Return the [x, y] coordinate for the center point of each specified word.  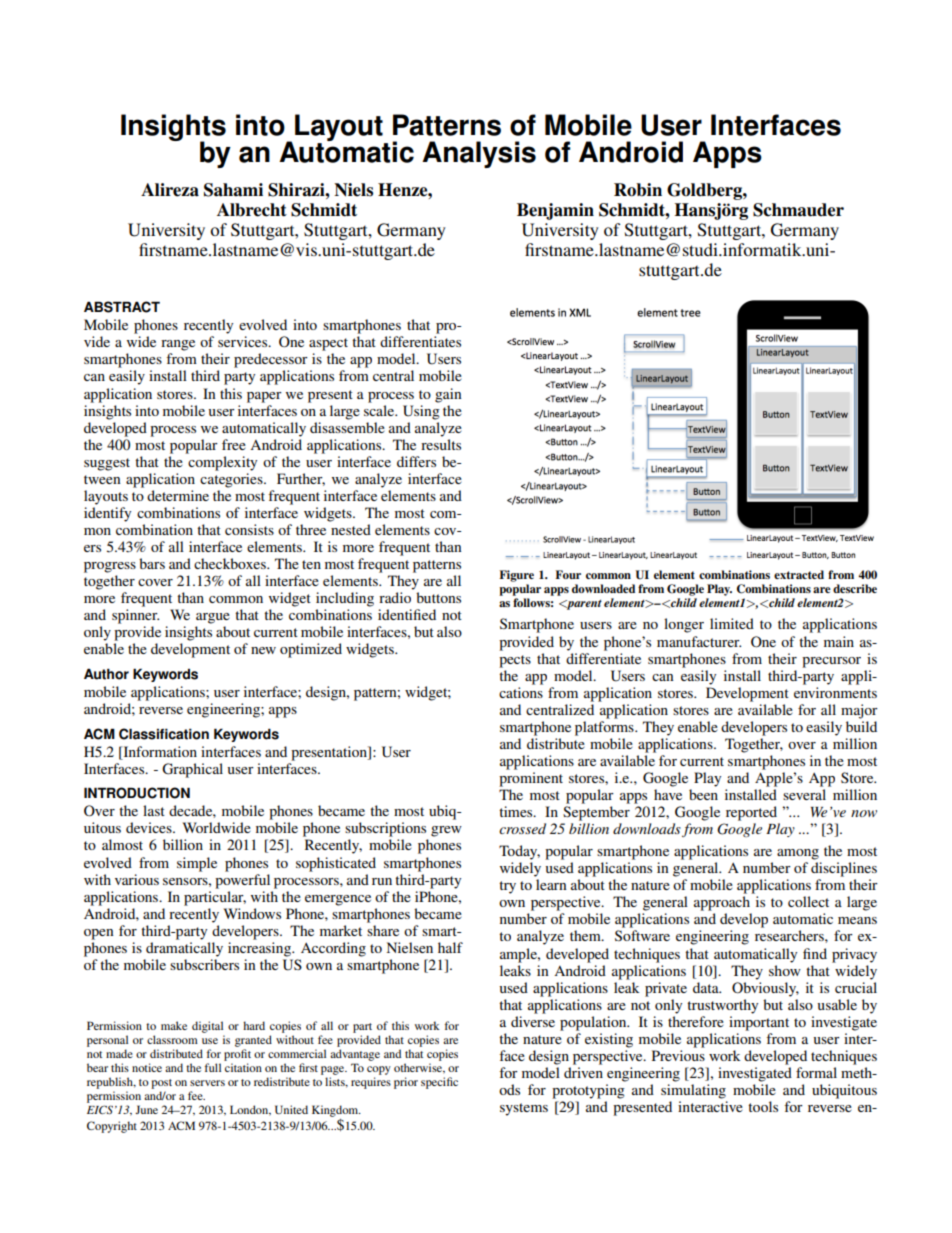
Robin [638, 190]
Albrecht [252, 210]
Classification [164, 734]
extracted [799, 574]
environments [835, 692]
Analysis [479, 154]
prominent [531, 779]
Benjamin [555, 211]
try [507, 887]
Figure [516, 576]
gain [448, 395]
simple [197, 864]
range [178, 345]
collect [808, 901]
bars [152, 563]
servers [207, 1083]
